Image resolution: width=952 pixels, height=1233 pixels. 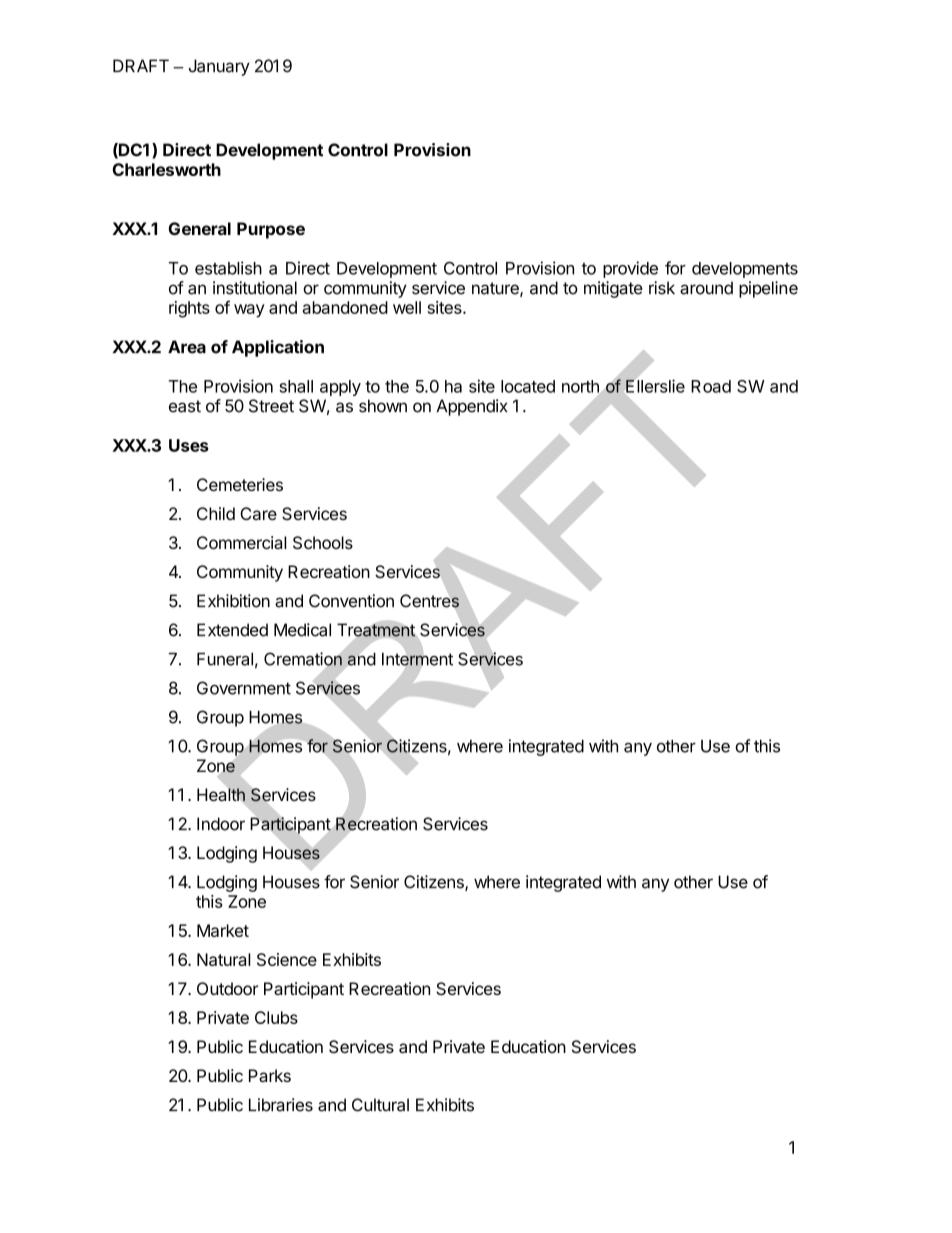 I want to click on Centres, so click(x=429, y=601).
